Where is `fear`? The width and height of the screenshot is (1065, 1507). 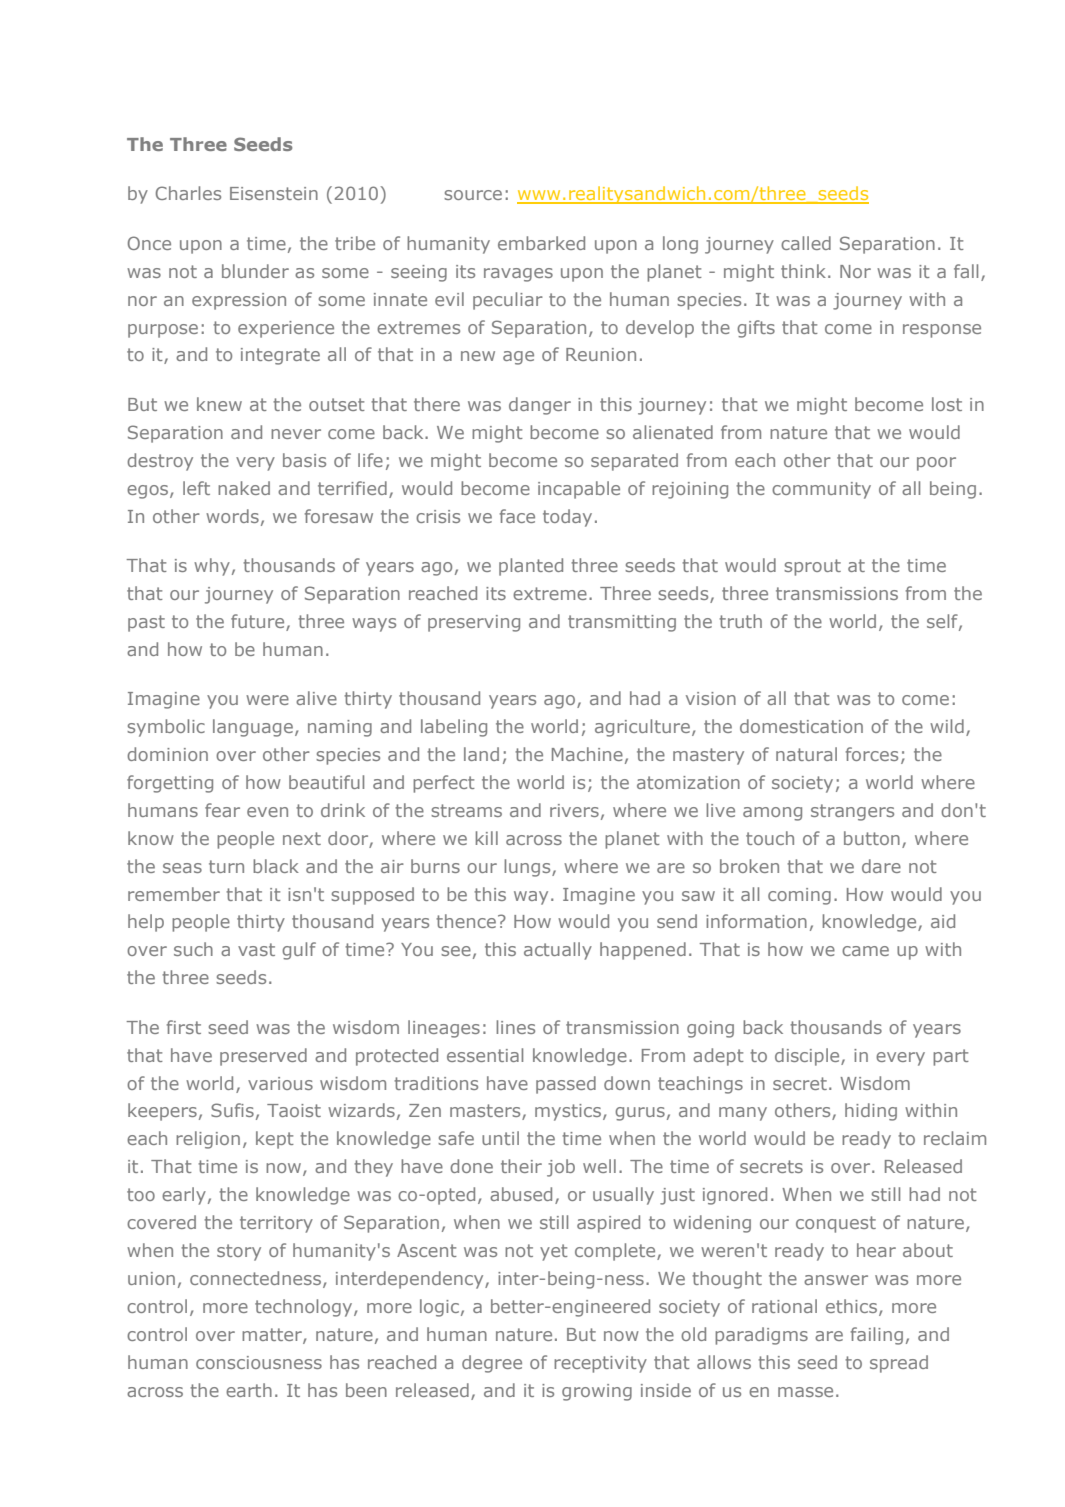 fear is located at coordinates (222, 810).
